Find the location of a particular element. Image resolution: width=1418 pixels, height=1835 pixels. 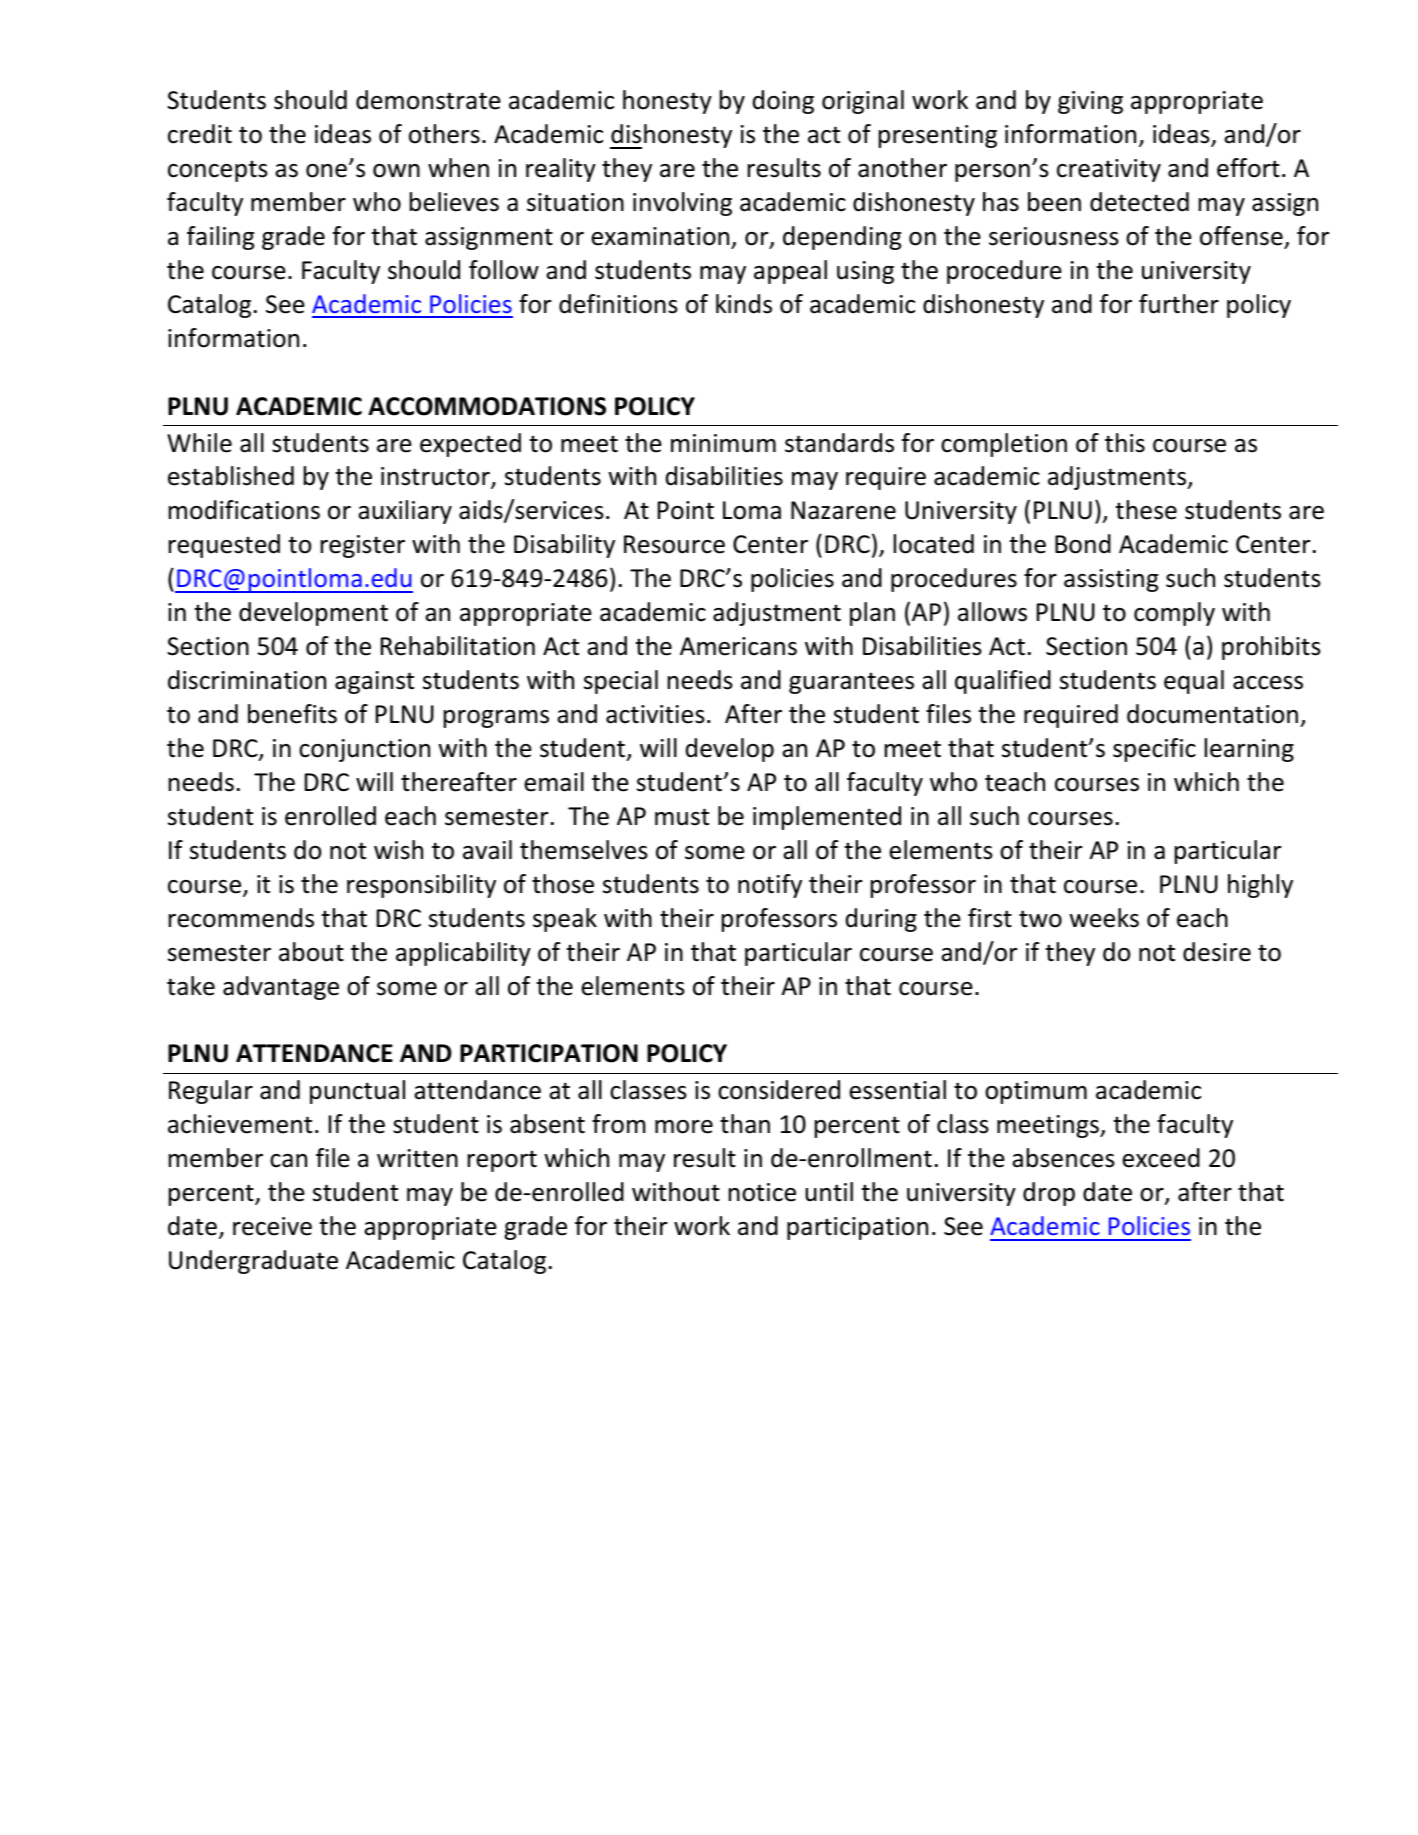

desire is located at coordinates (1217, 952).
